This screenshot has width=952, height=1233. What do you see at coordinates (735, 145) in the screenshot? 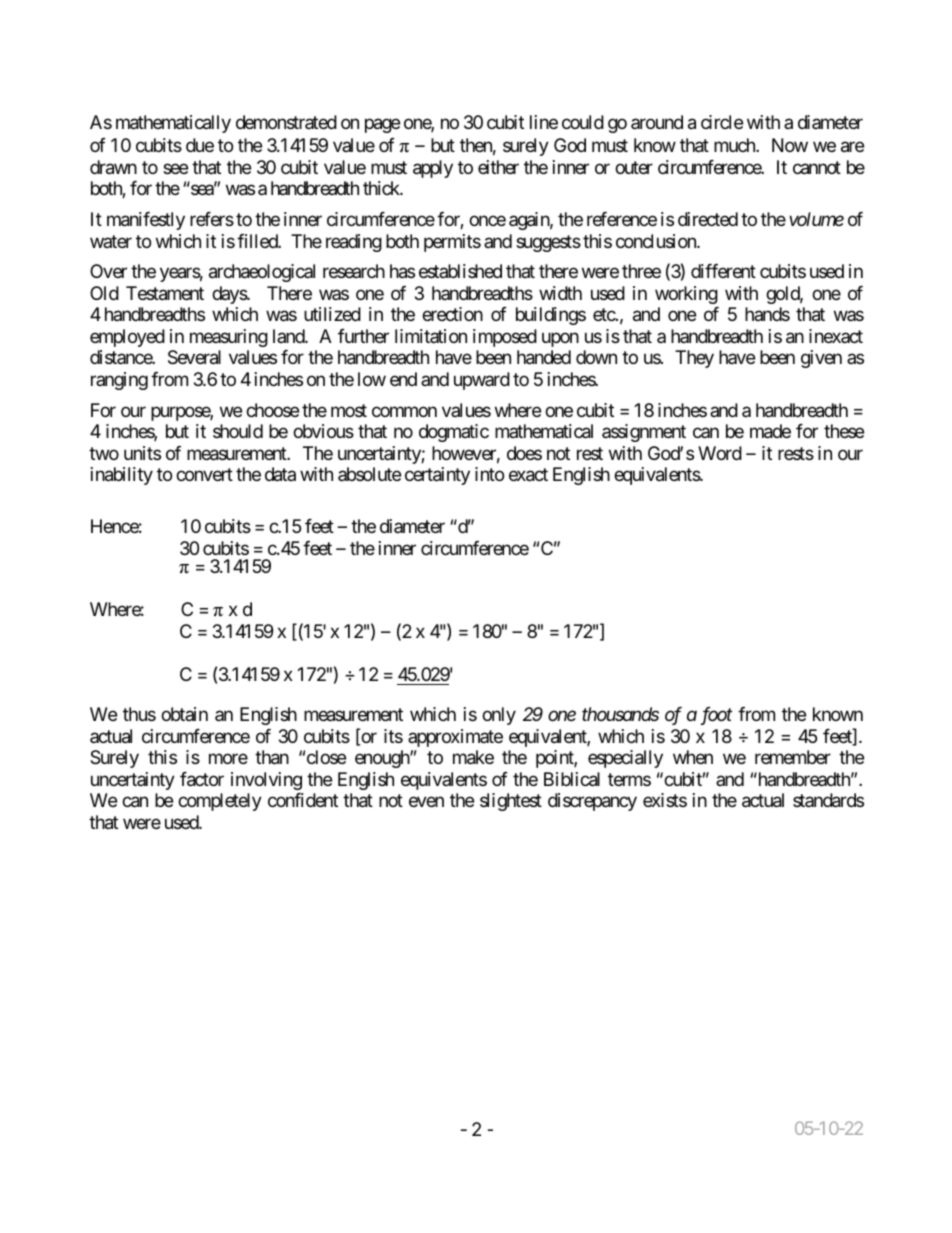
I see `much` at bounding box center [735, 145].
